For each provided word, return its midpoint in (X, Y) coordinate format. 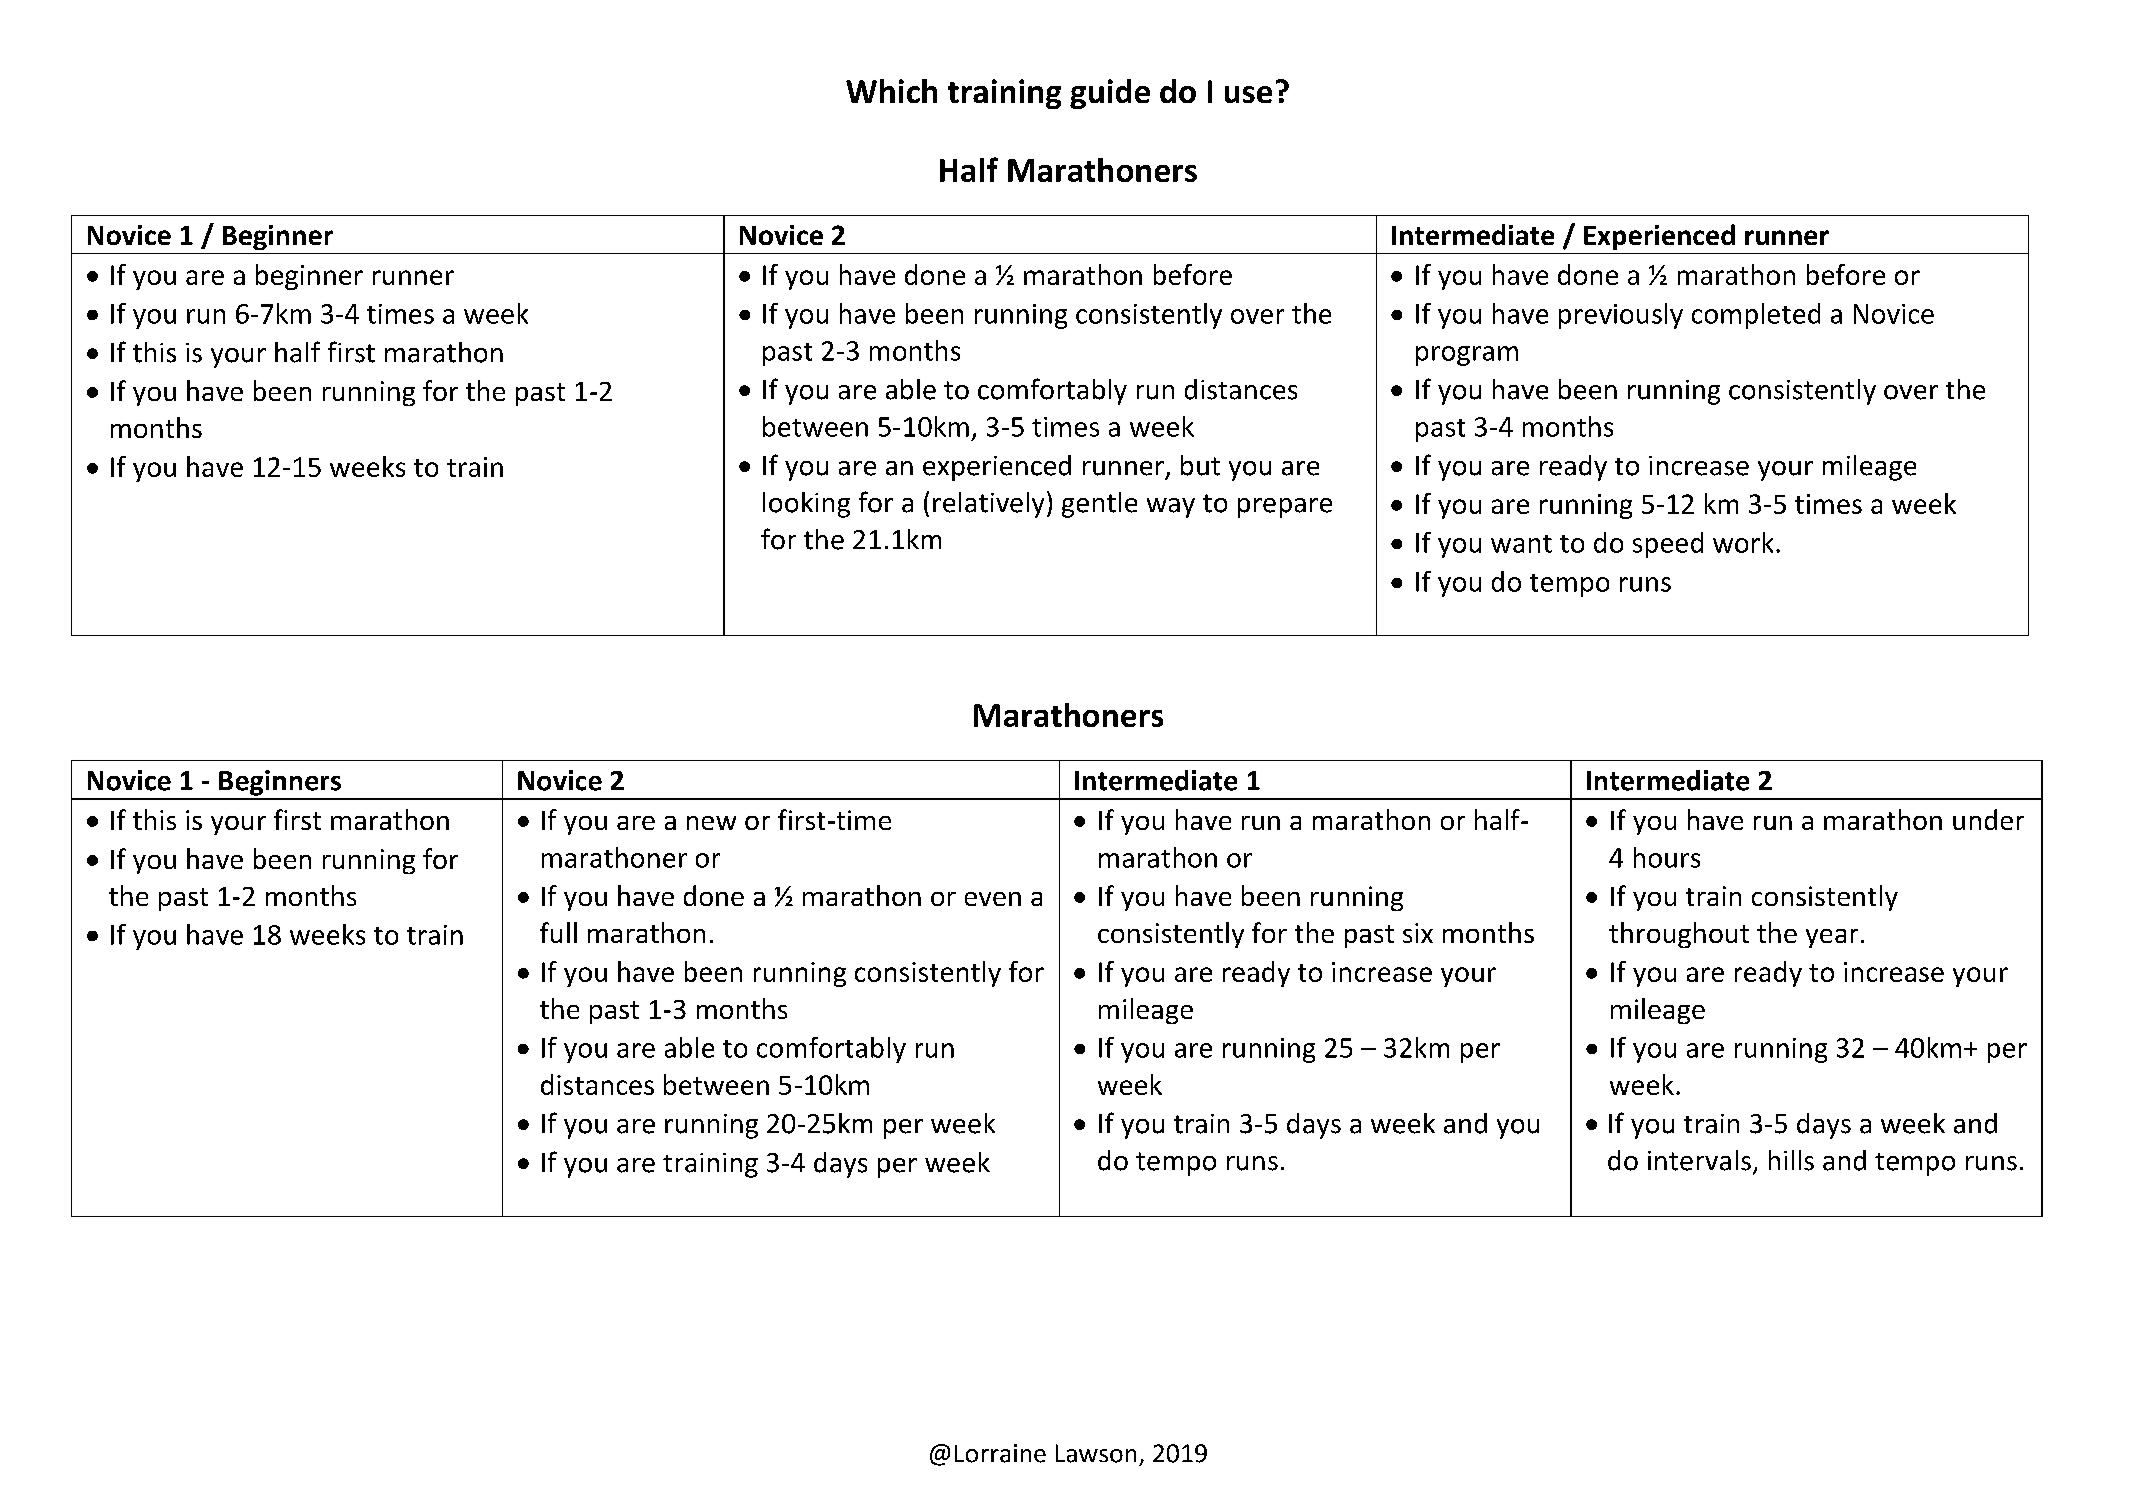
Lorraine (1000, 1453)
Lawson (1096, 1453)
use (1248, 94)
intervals (1699, 1160)
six (1418, 933)
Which (891, 91)
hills (1791, 1160)
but (1200, 465)
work (1743, 542)
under (1988, 819)
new (711, 823)
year (1832, 938)
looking (806, 505)
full (558, 932)
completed (1756, 316)
